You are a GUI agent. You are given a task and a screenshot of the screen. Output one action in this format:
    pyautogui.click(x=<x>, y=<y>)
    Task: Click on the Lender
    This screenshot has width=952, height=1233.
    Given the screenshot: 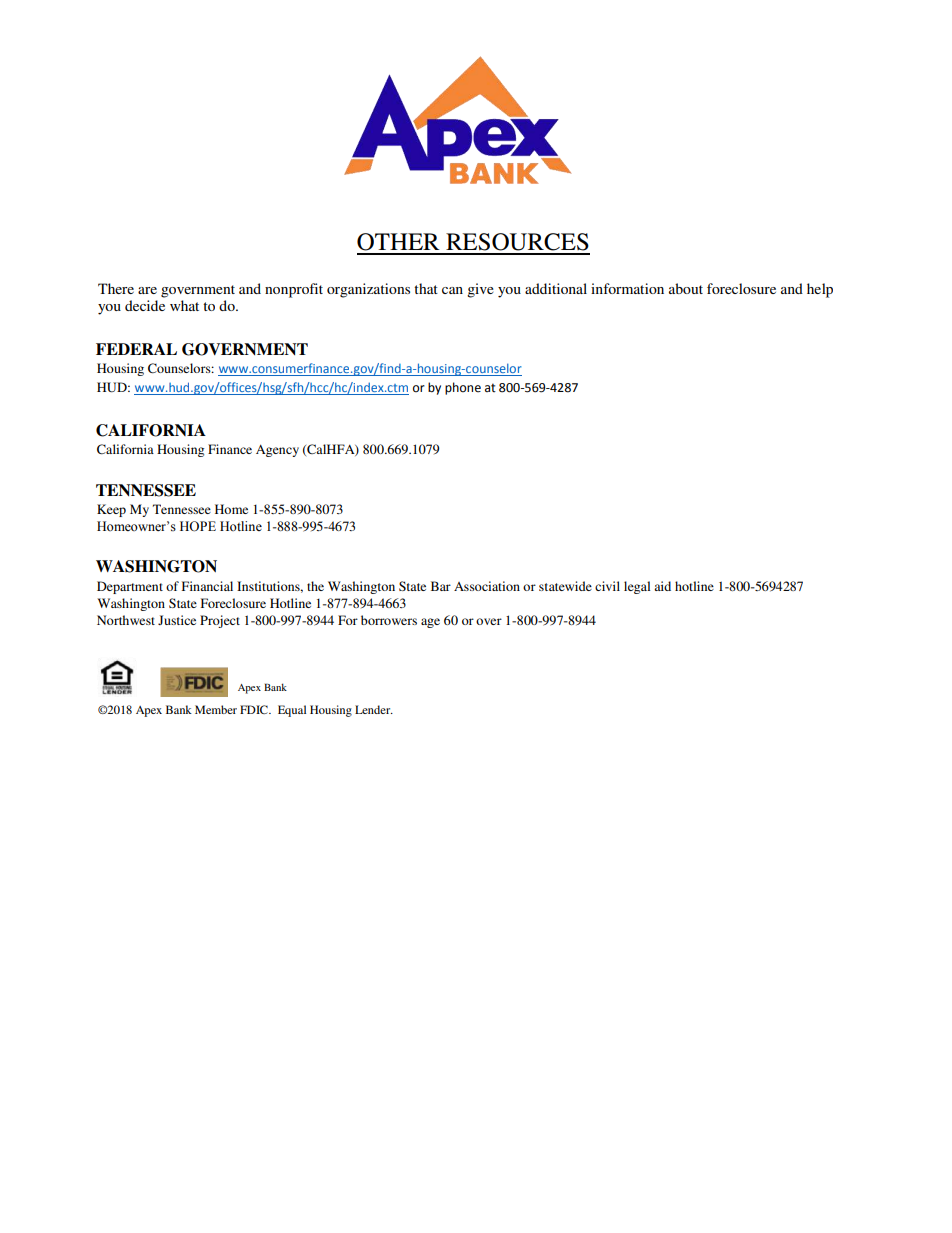 What is the action you would take?
    pyautogui.click(x=374, y=709)
